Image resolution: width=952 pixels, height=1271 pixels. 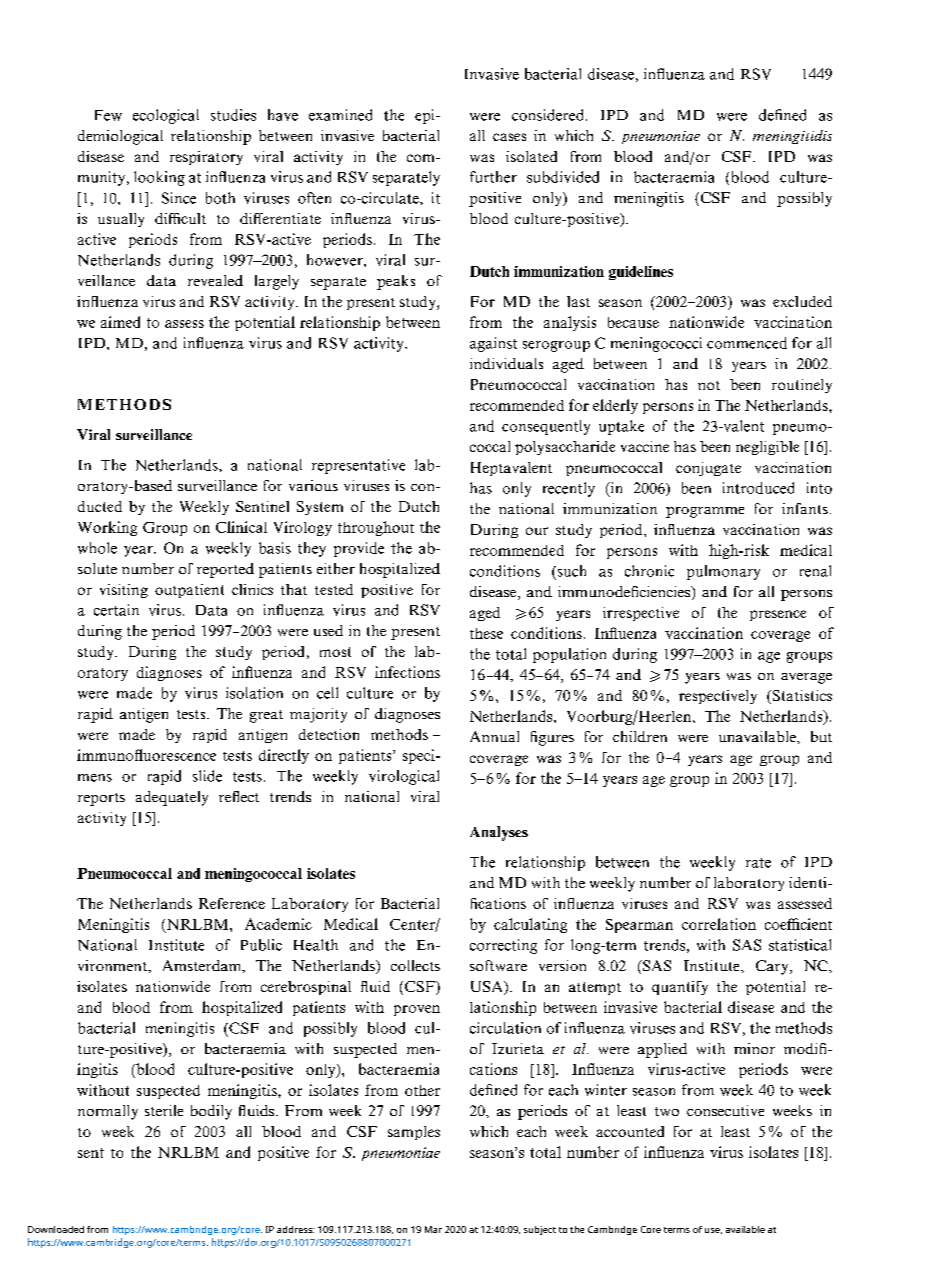 I want to click on quantify, so click(x=680, y=988).
